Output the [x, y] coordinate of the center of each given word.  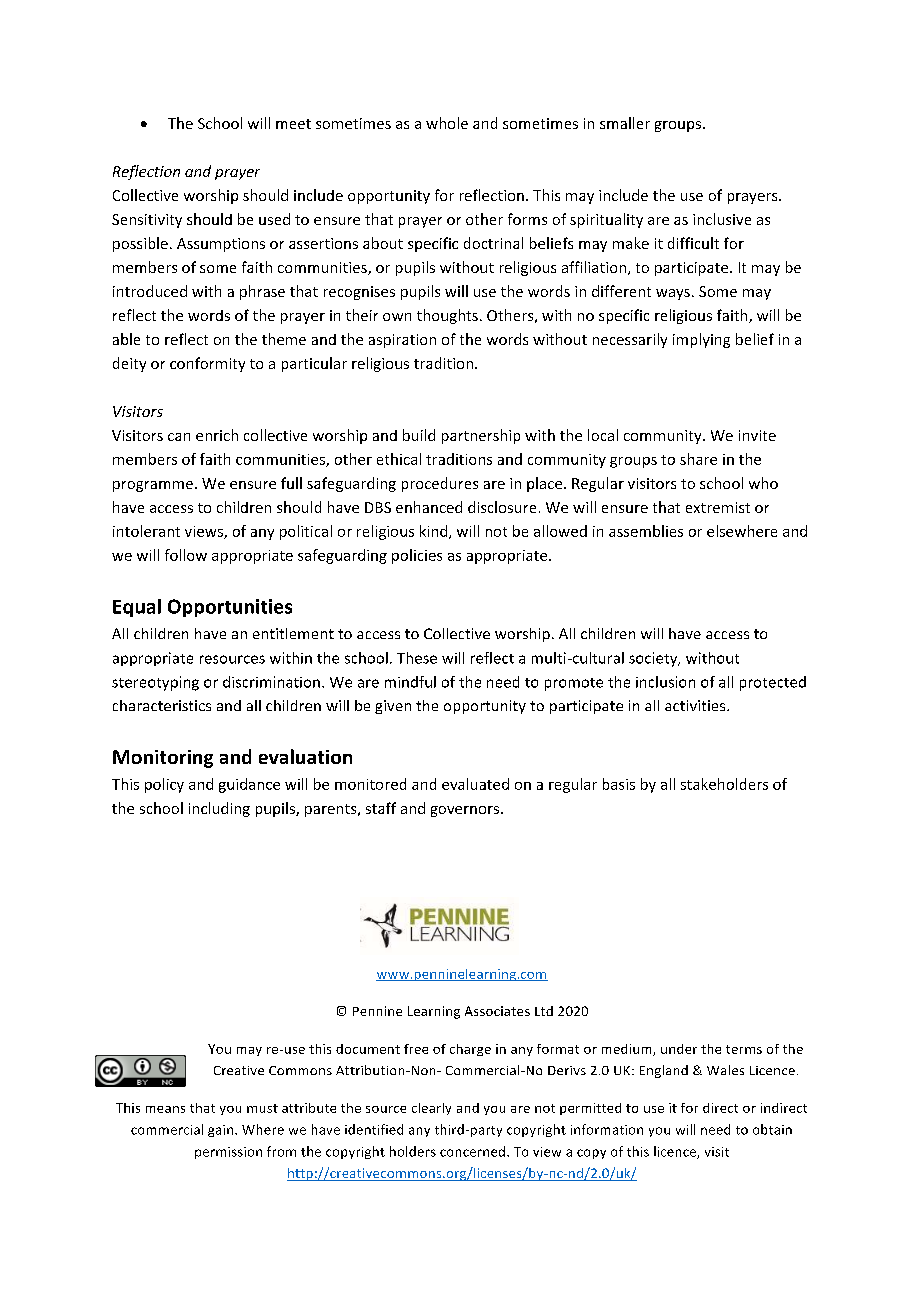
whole [447, 123]
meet [293, 124]
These [417, 658]
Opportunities [230, 608]
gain [222, 1131]
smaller [625, 123]
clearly [431, 1109]
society [654, 659]
